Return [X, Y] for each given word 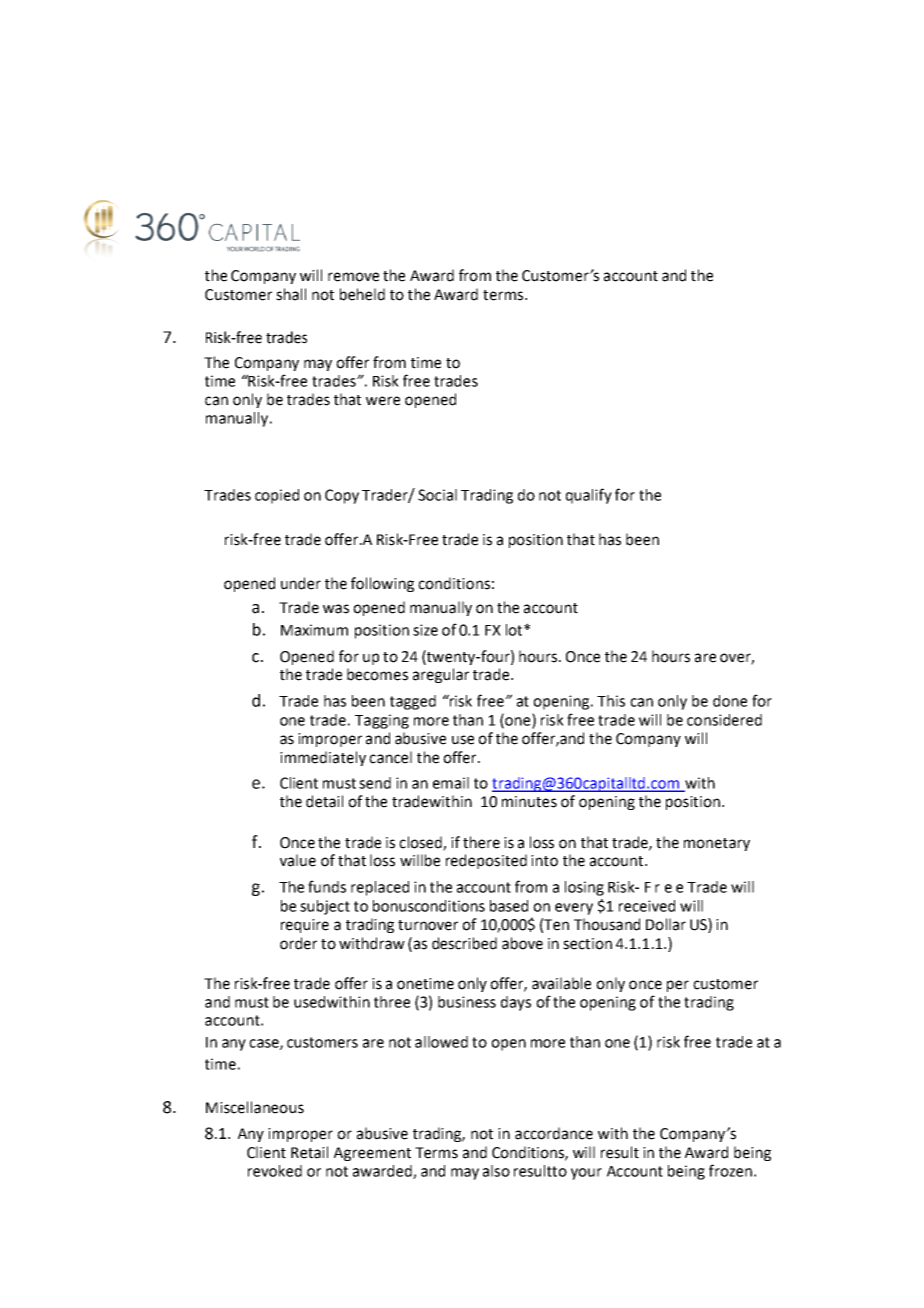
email [451, 783]
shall [291, 294]
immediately [323, 758]
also [496, 1171]
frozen [730, 1170]
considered [724, 720]
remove [353, 277]
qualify [589, 496]
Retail [309, 1152]
